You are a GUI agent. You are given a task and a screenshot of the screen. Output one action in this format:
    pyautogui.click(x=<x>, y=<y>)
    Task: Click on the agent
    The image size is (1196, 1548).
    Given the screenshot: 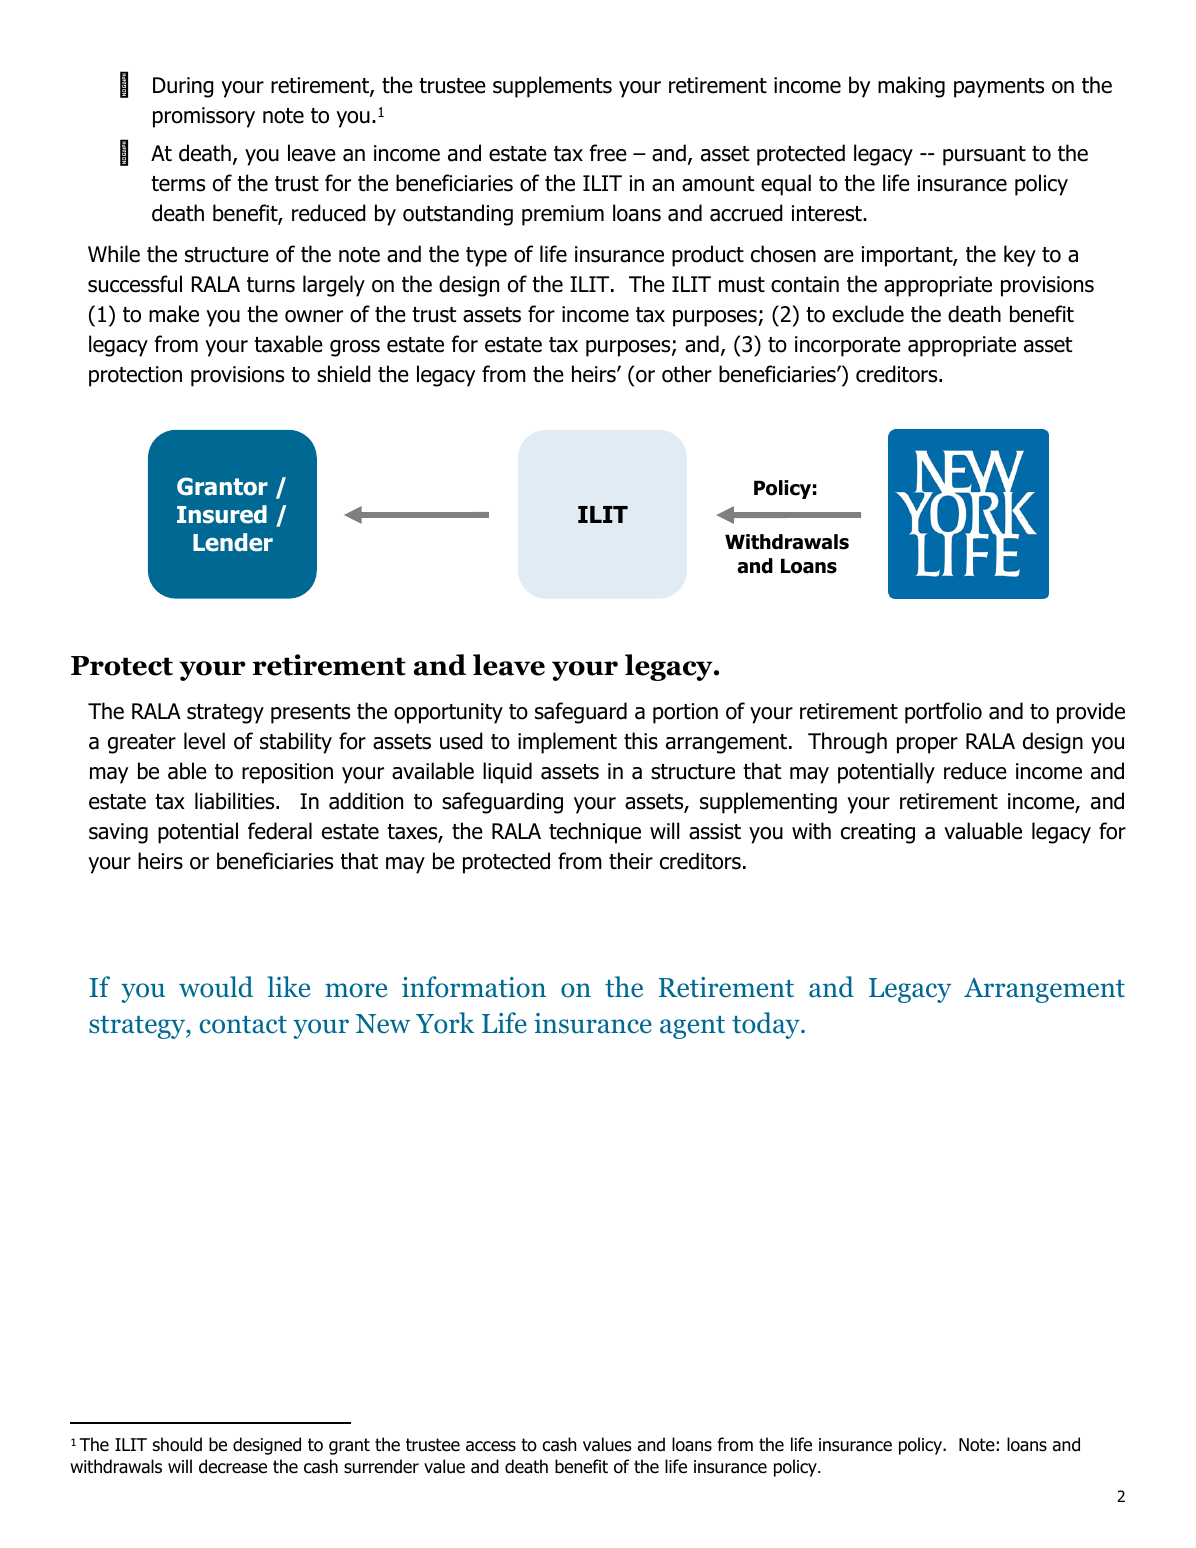 What is the action you would take?
    pyautogui.click(x=692, y=1027)
